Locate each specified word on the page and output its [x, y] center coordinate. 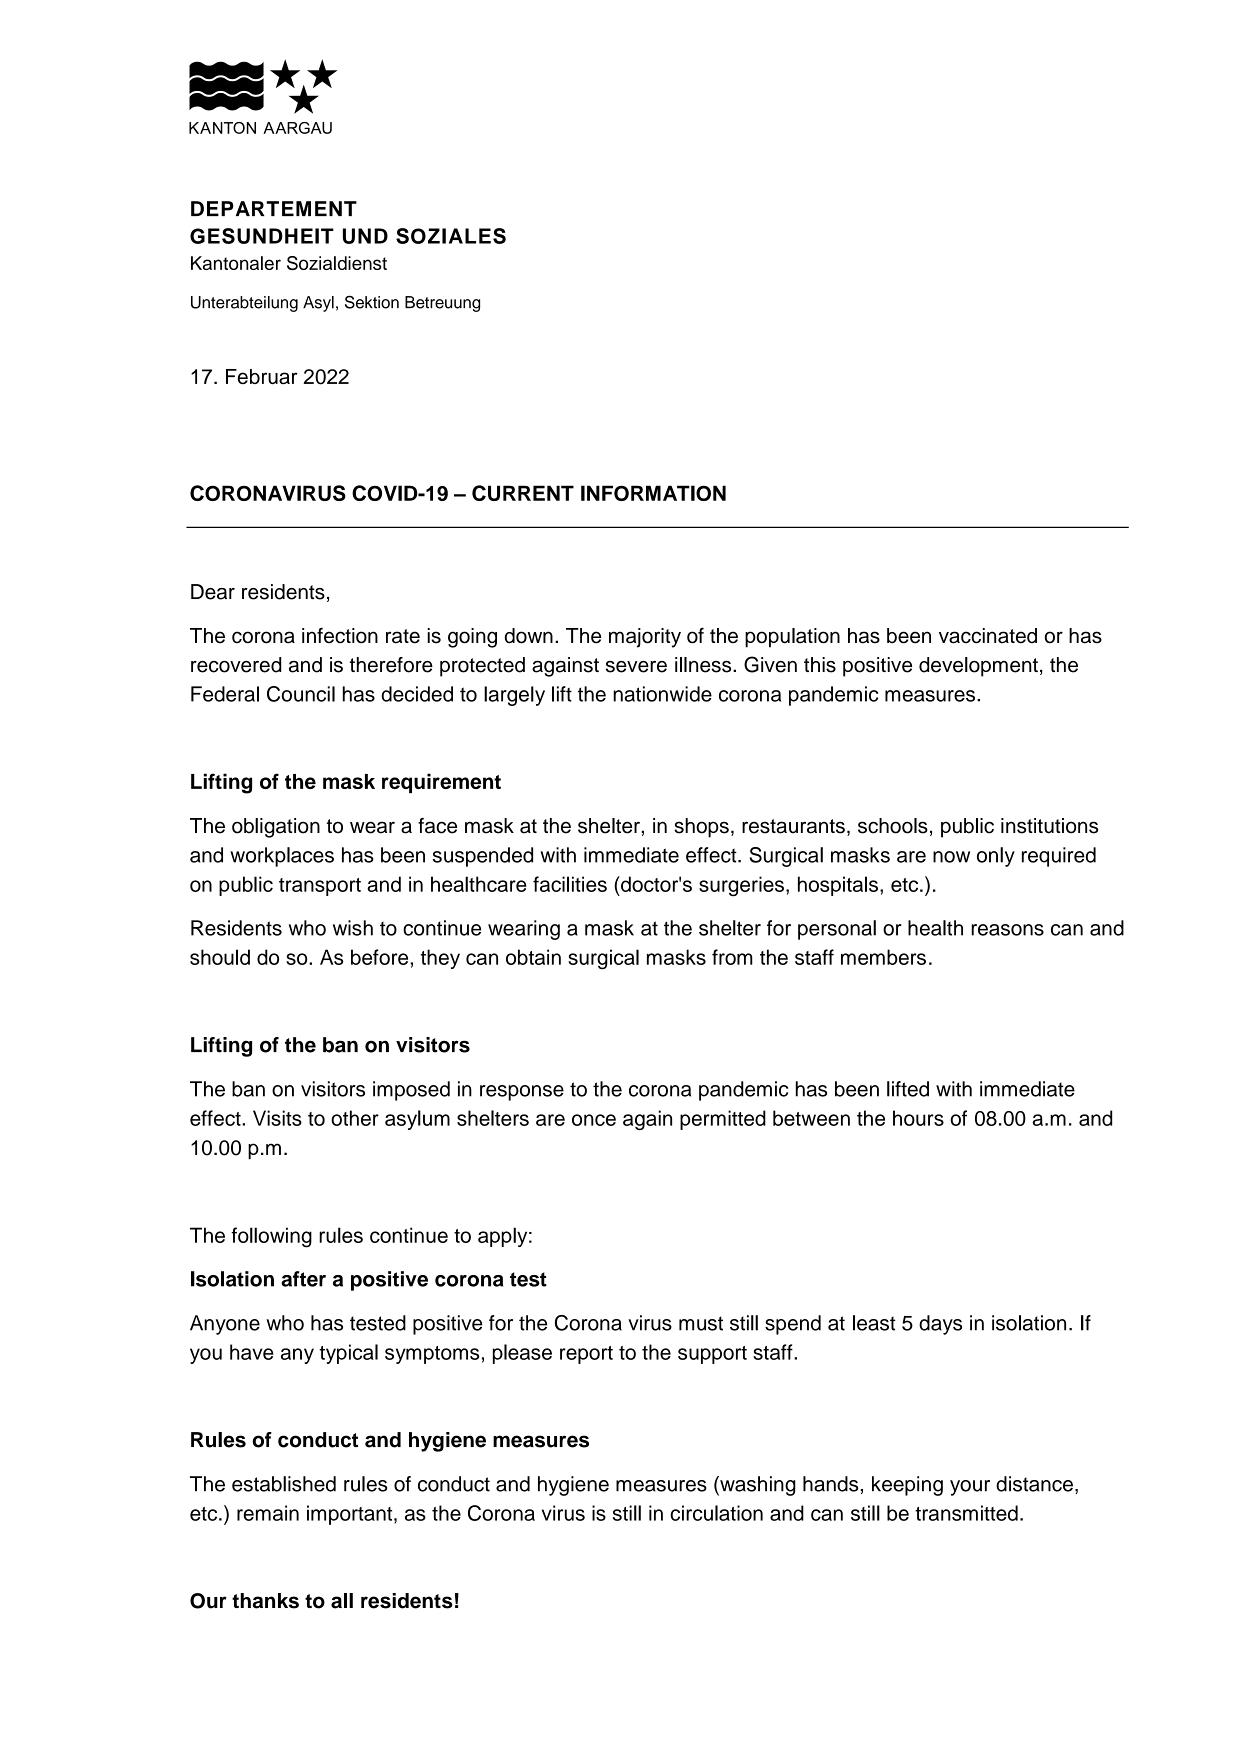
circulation [716, 1513]
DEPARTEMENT [274, 208]
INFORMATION [653, 493]
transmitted [966, 1513]
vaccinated [988, 636]
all [342, 1601]
